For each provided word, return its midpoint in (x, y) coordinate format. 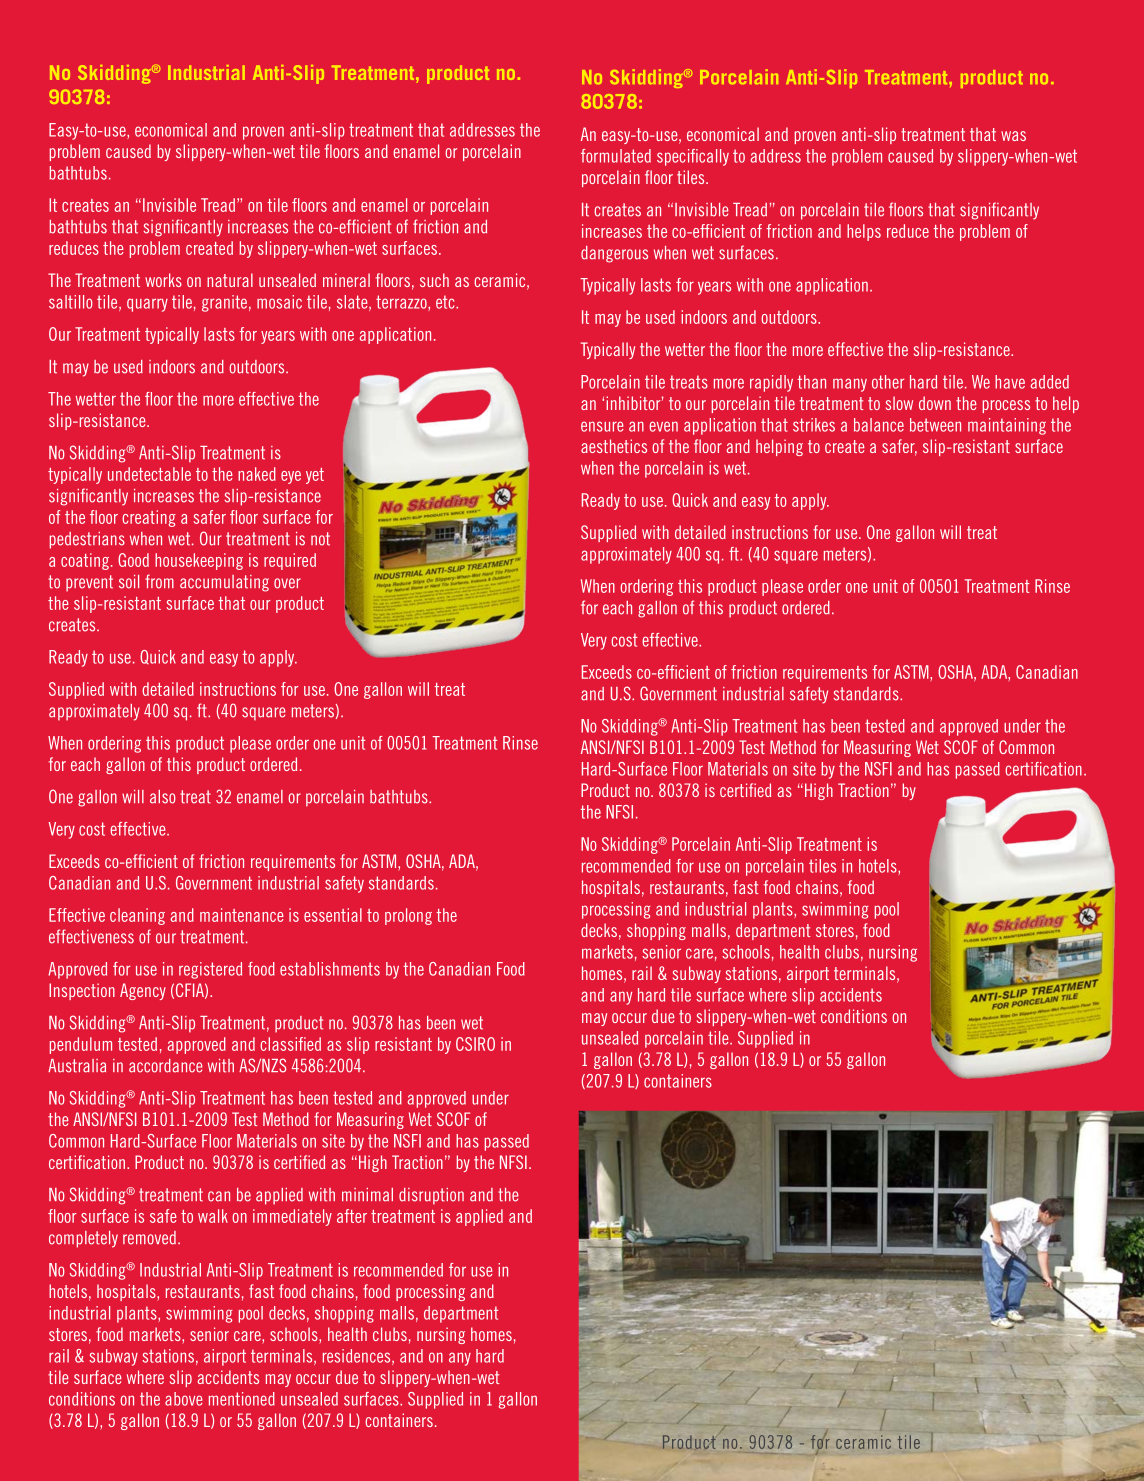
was (1013, 136)
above (183, 1399)
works (163, 280)
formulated (616, 156)
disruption (431, 1196)
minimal (367, 1195)
